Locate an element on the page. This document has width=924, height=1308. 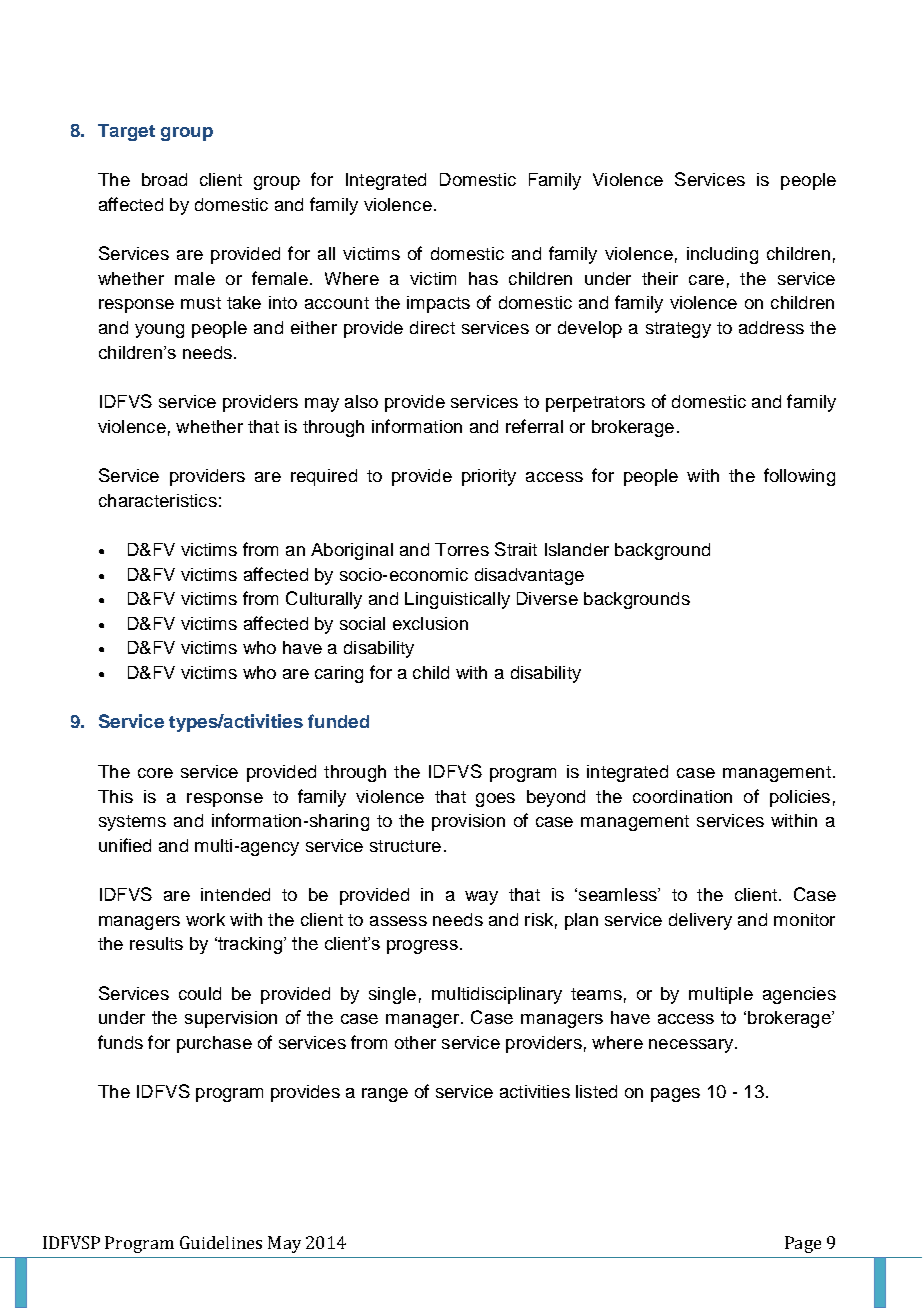
coordination is located at coordinates (682, 796).
